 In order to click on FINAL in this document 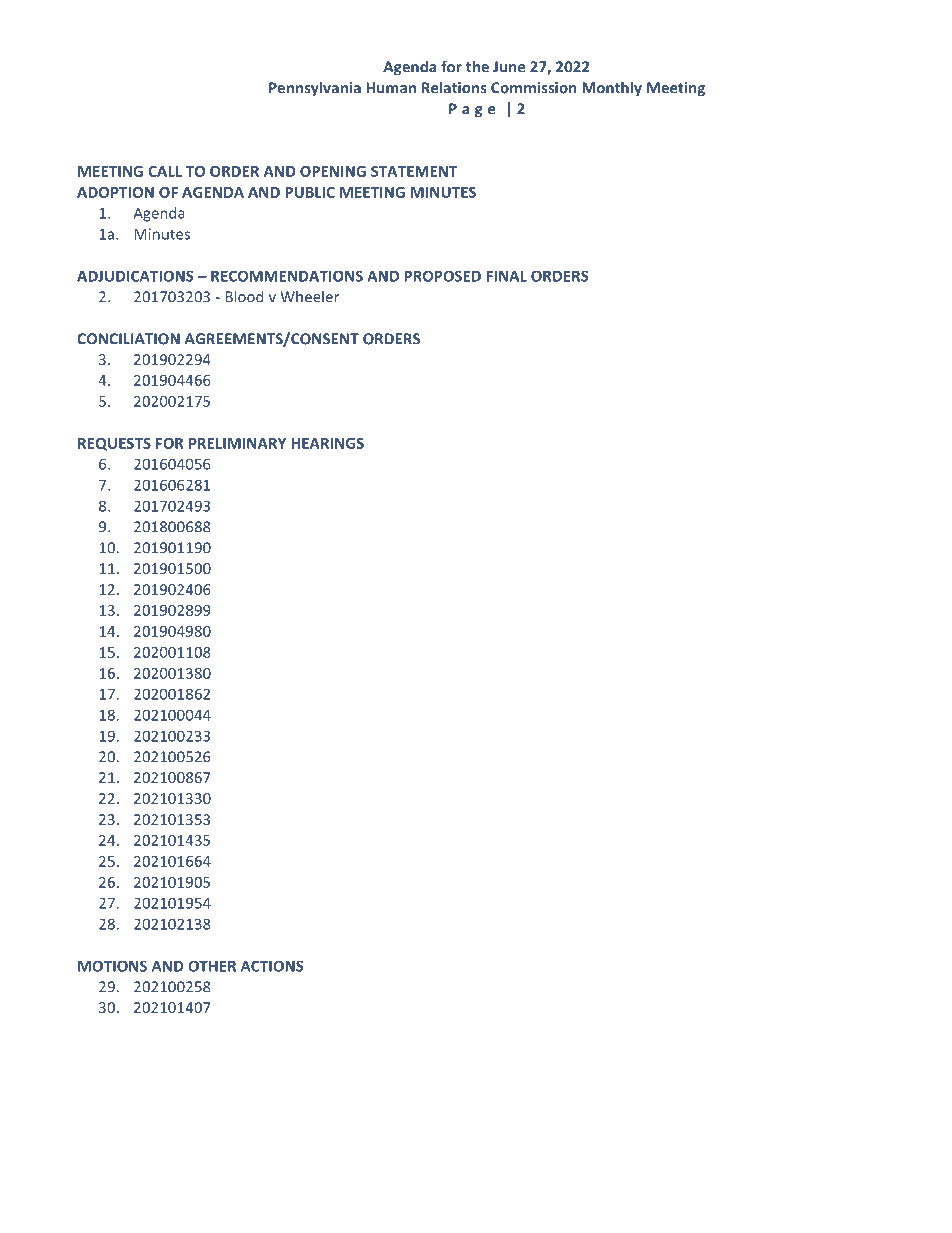, I will do `click(507, 276)`.
